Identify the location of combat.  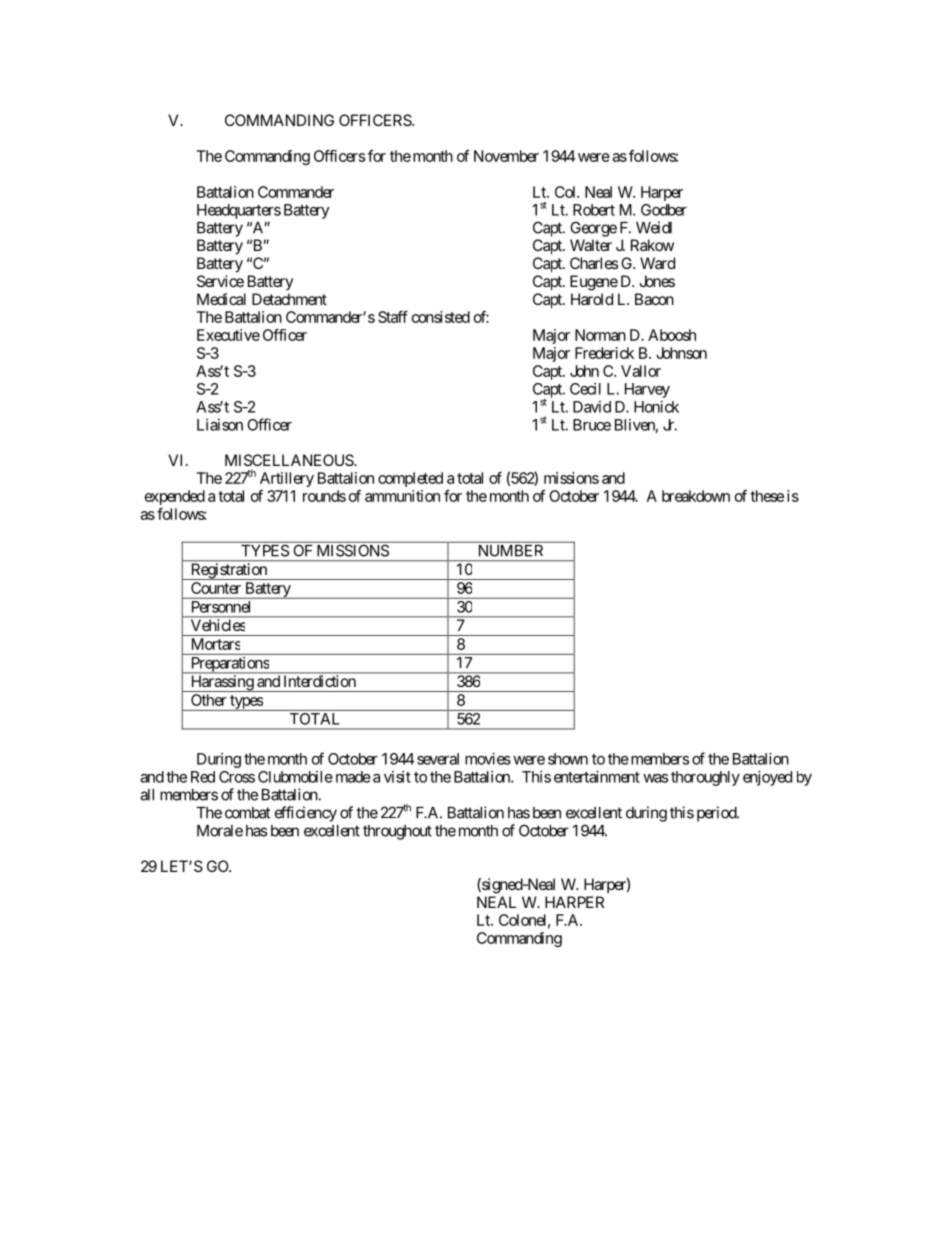
(247, 813).
